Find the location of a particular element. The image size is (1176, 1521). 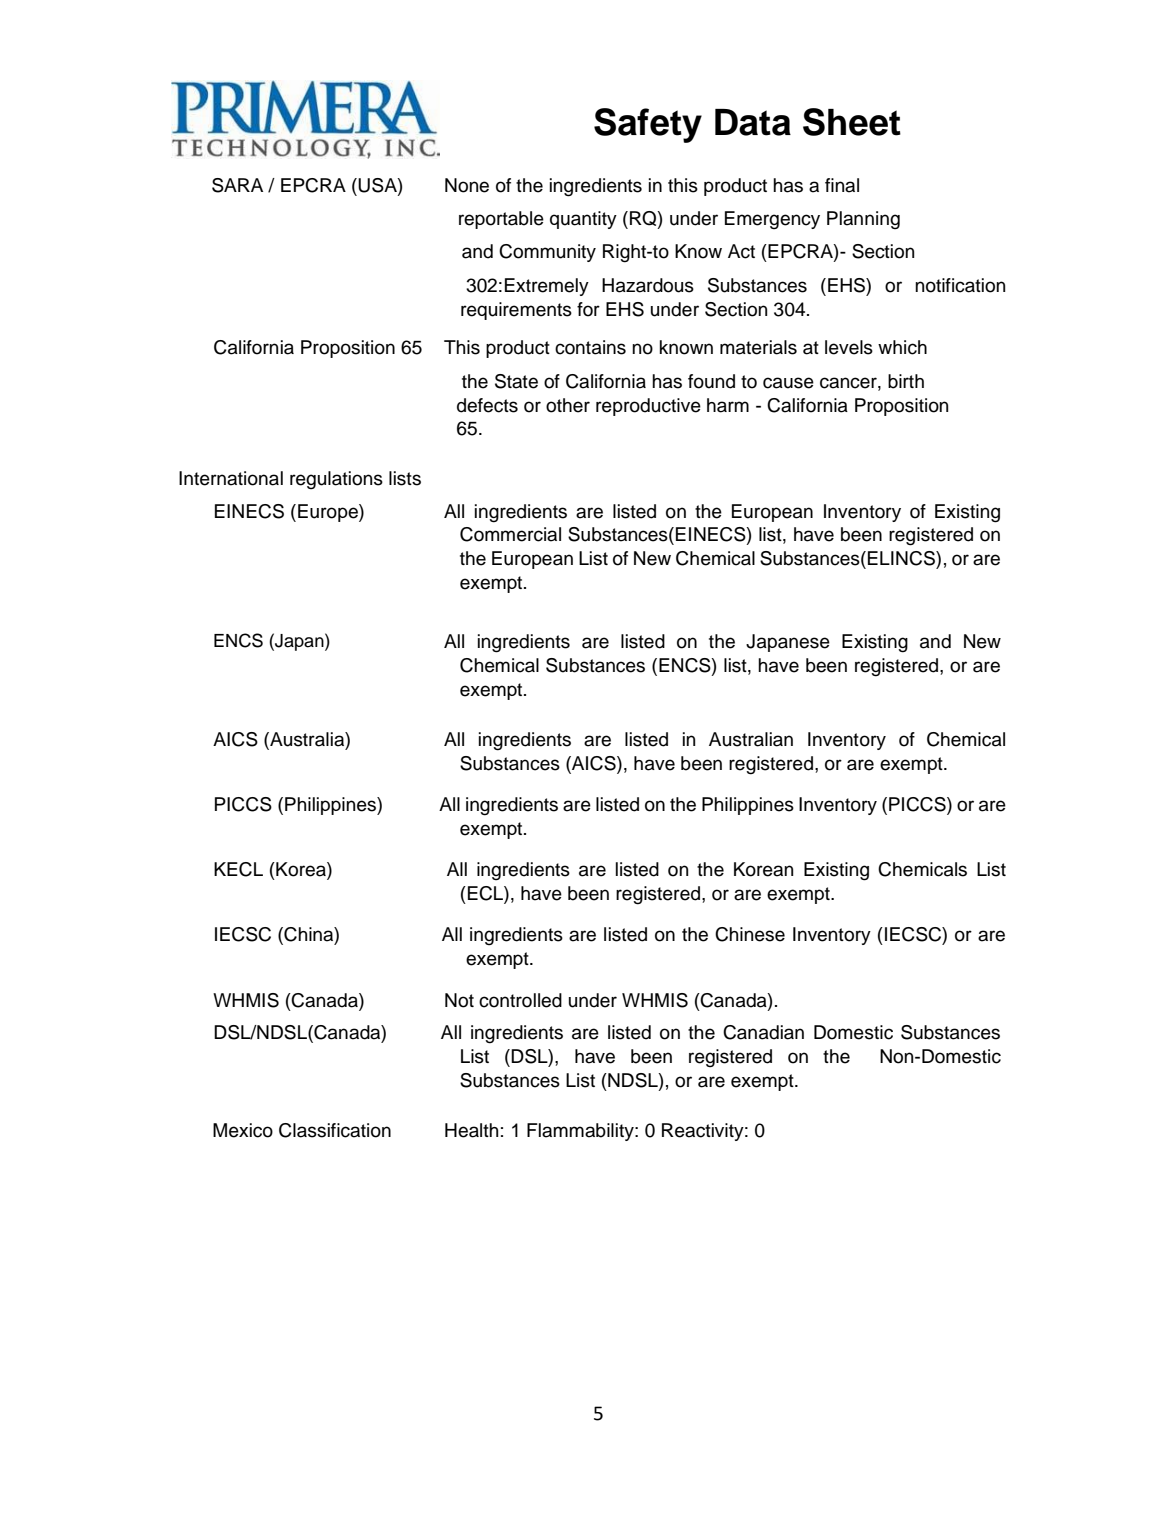

SARA is located at coordinates (237, 185).
